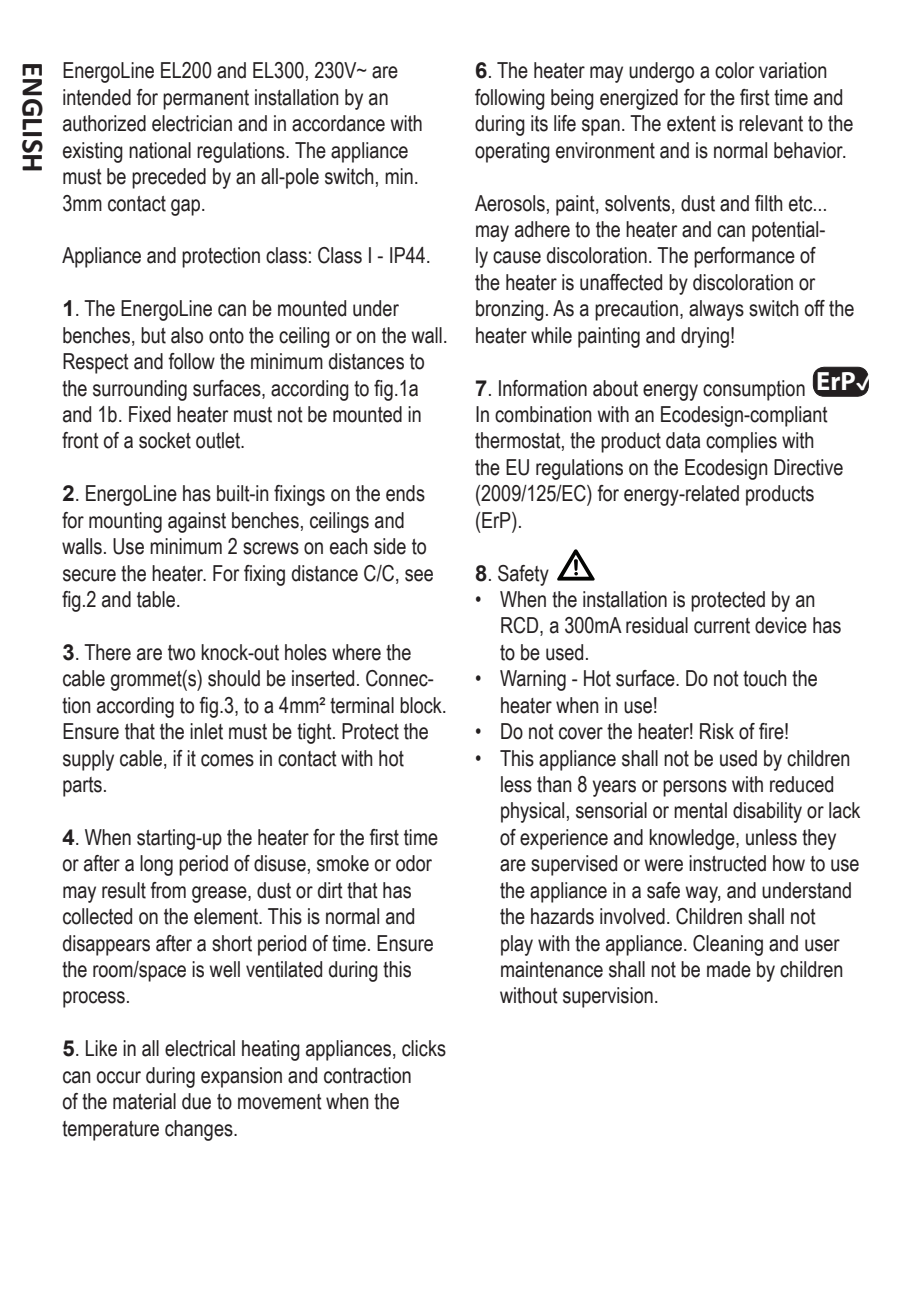 Image resolution: width=924 pixels, height=1311 pixels. I want to click on RCD, so click(521, 626).
